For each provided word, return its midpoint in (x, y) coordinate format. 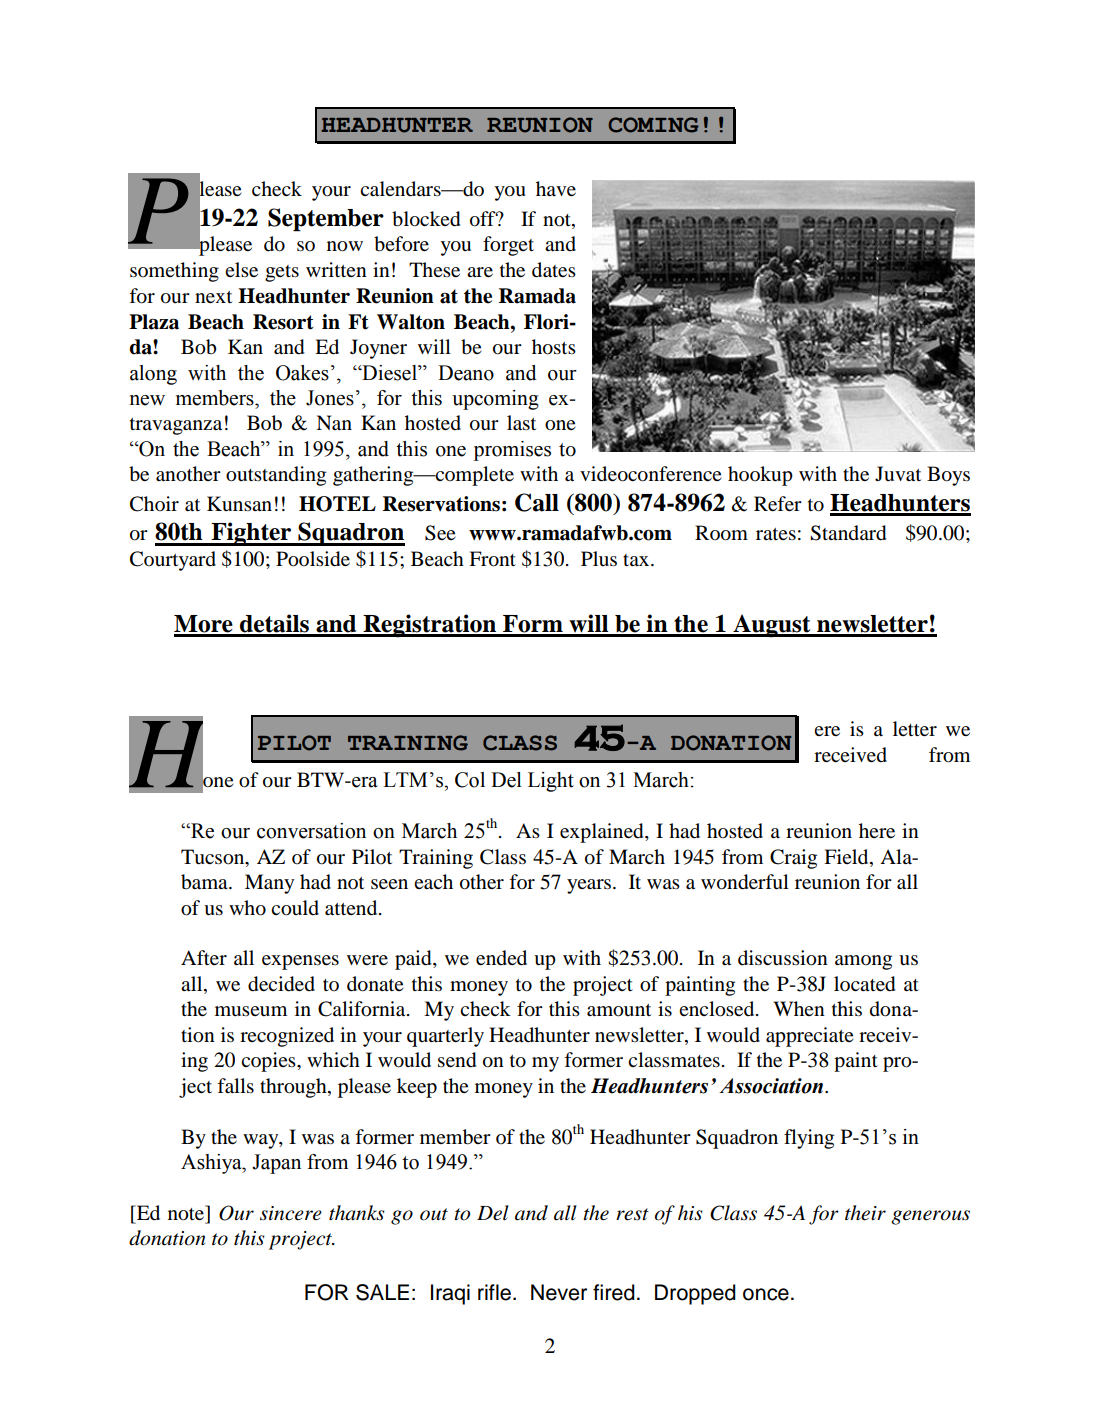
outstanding (276, 476)
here (877, 830)
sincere (291, 1213)
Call (537, 502)
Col (470, 780)
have (556, 189)
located (864, 984)
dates (554, 270)
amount (619, 1010)
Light (551, 782)
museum (251, 1011)
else (241, 269)
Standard (848, 533)
